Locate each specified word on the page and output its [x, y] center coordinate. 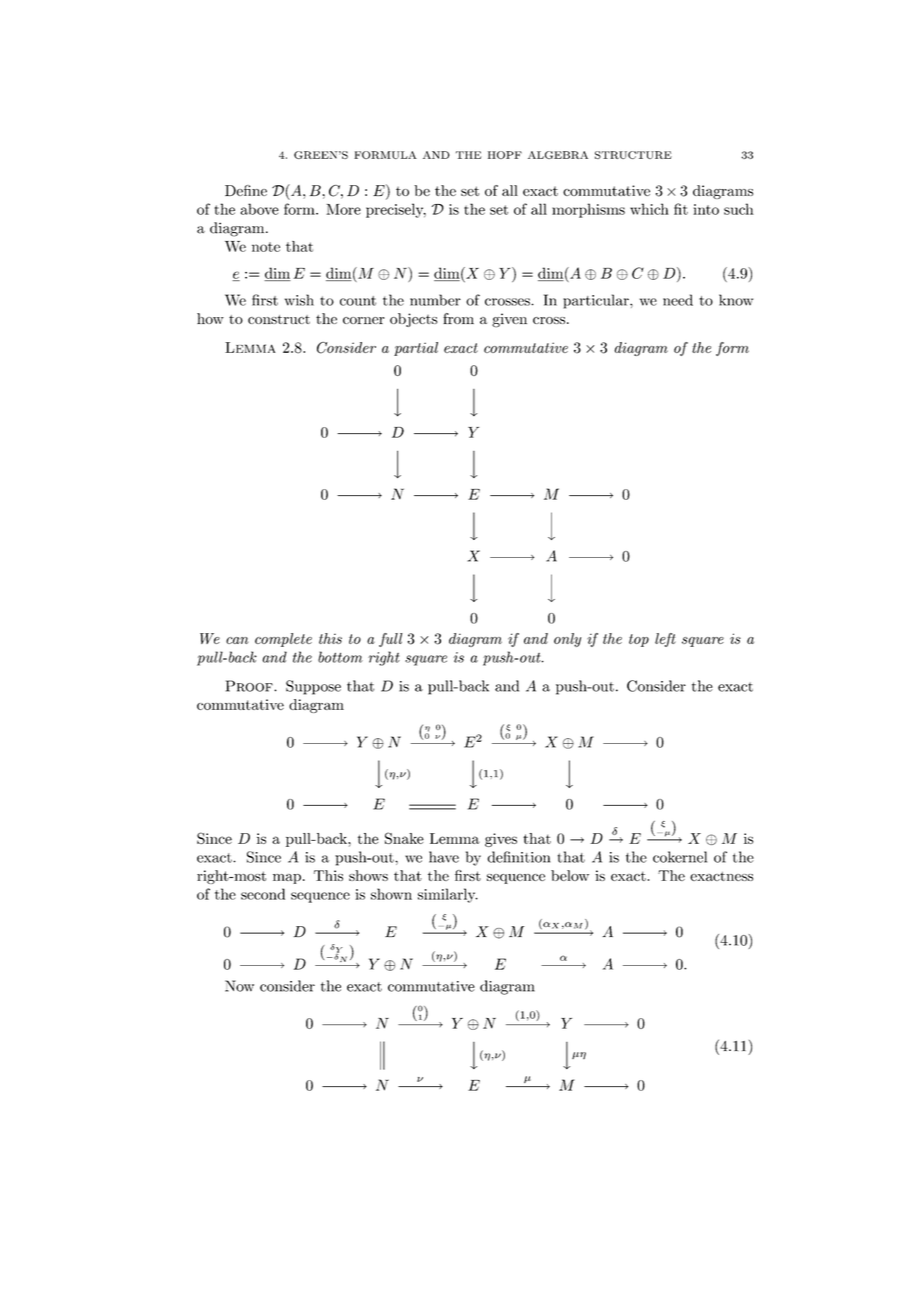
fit [681, 209]
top [639, 640]
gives [501, 840]
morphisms [588, 210]
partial [416, 349]
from [458, 318]
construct [279, 319]
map [287, 879]
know [736, 300]
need [678, 300]
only [567, 640]
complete [283, 640]
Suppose [313, 687]
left [665, 640]
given [509, 320]
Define [246, 190]
